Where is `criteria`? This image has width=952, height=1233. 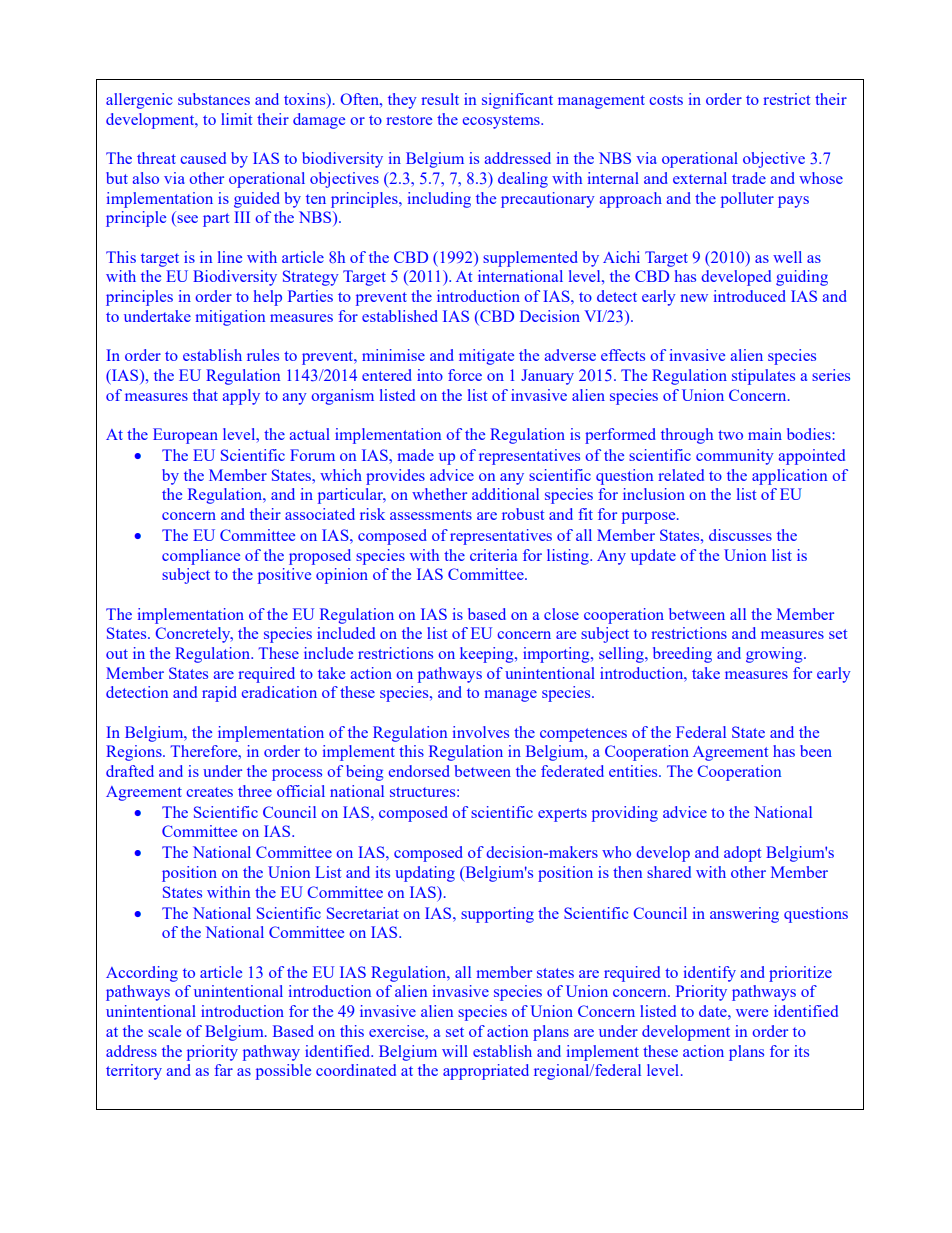
criteria is located at coordinates (493, 555).
